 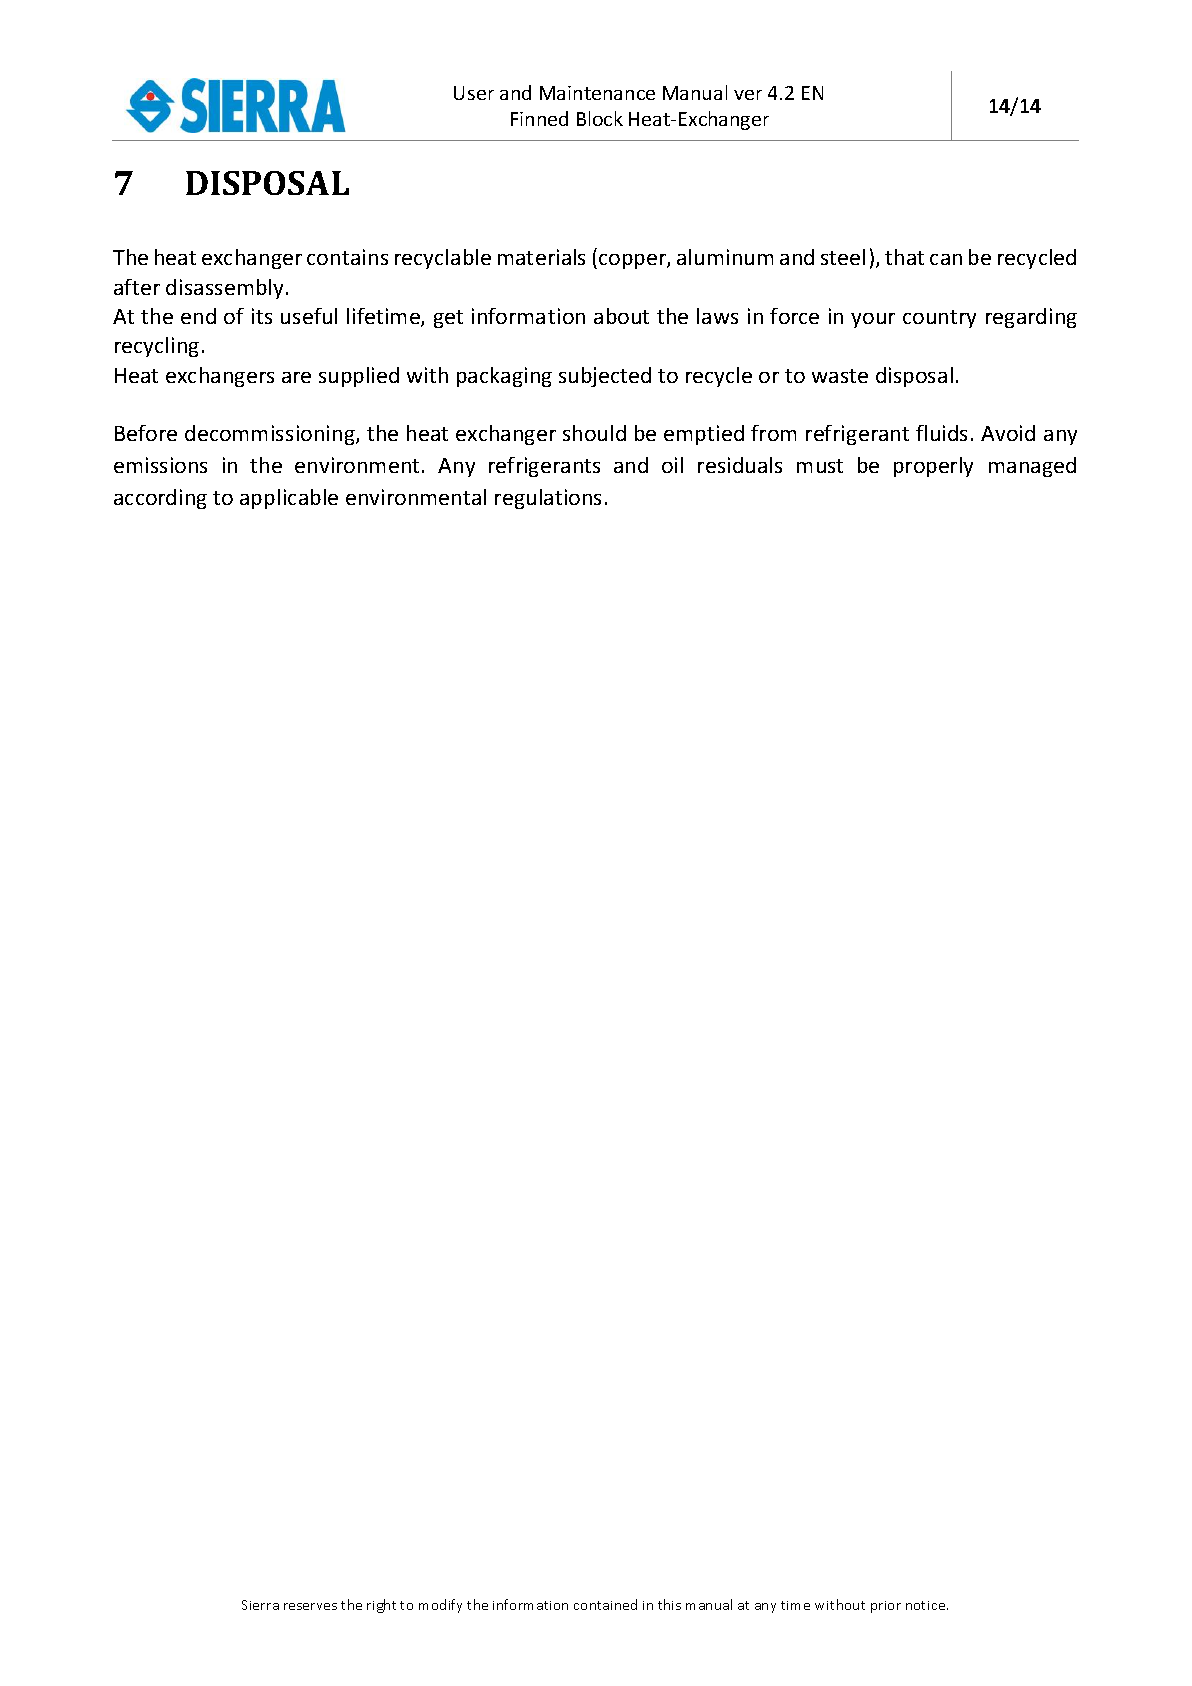 What do you see at coordinates (1032, 467) in the document?
I see `managed` at bounding box center [1032, 467].
